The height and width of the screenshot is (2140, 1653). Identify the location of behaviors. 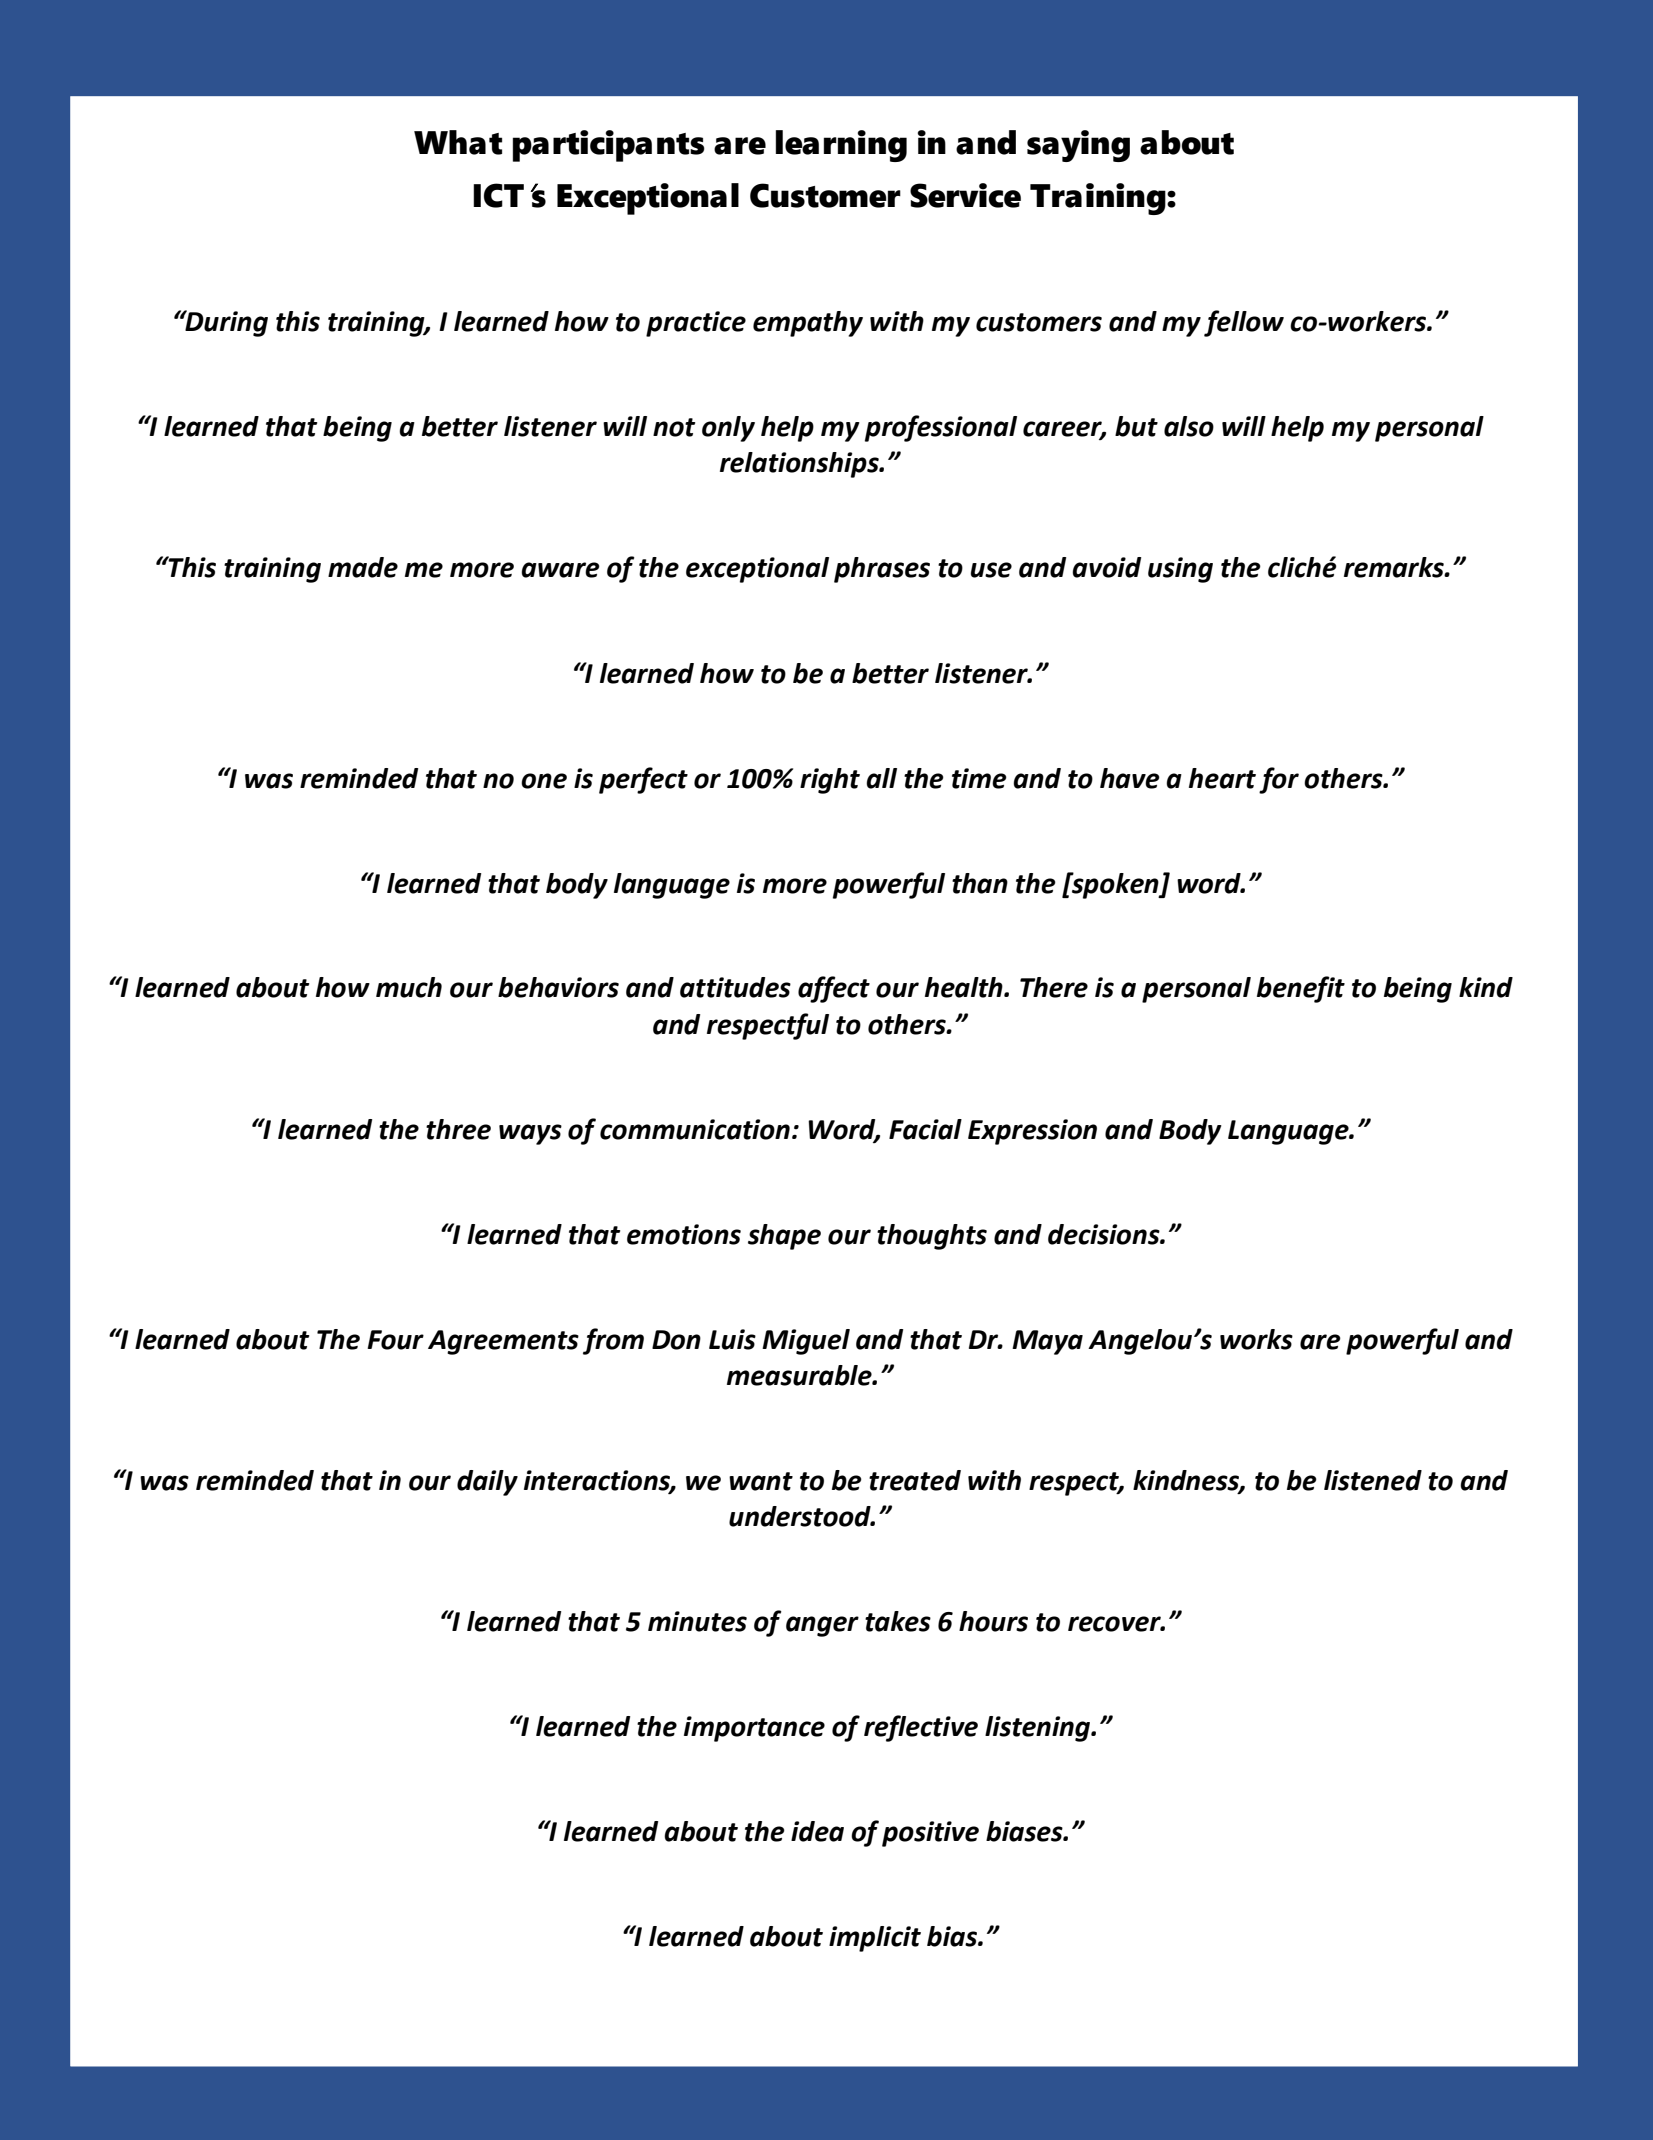
(558, 987).
